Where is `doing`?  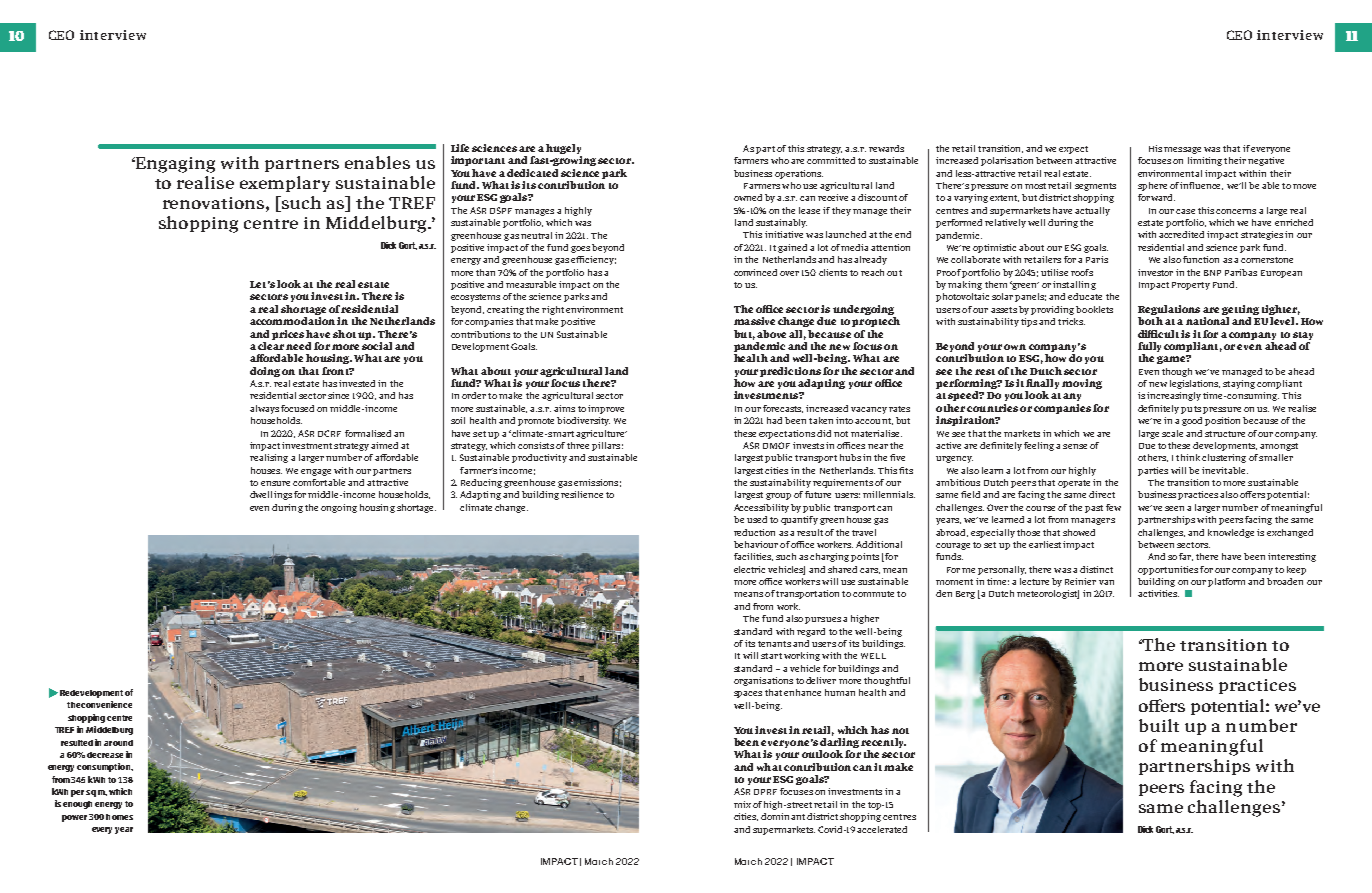 doing is located at coordinates (265, 372).
